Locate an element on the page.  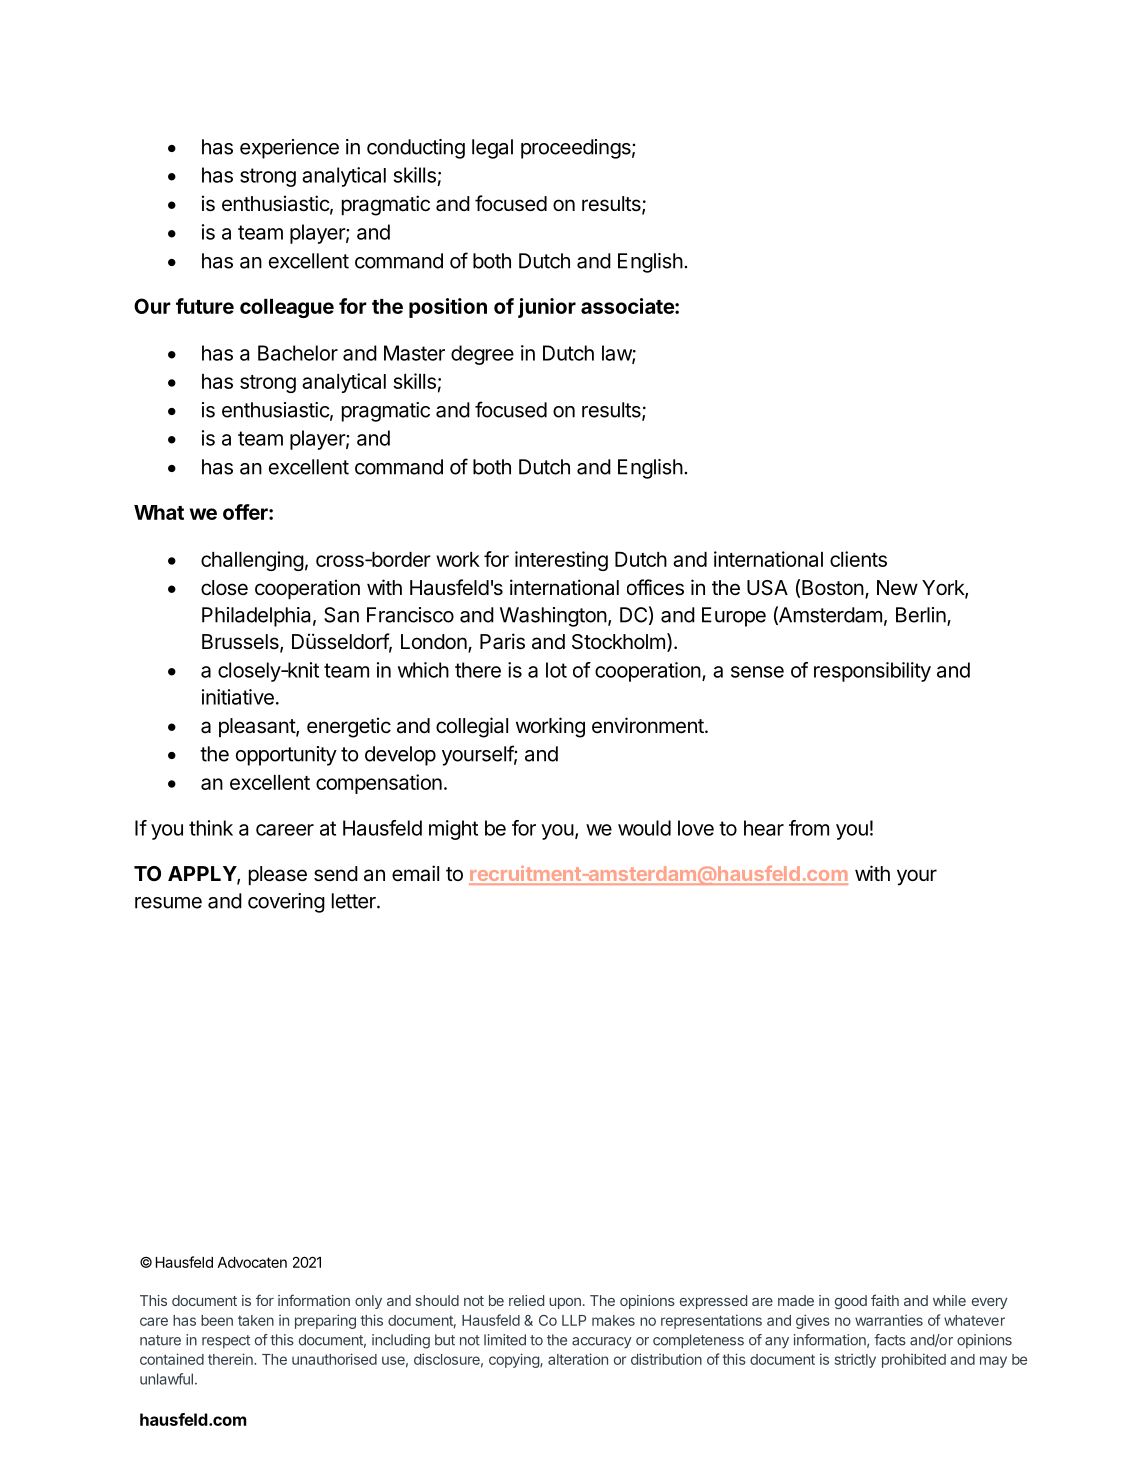
environment is located at coordinates (649, 725).
